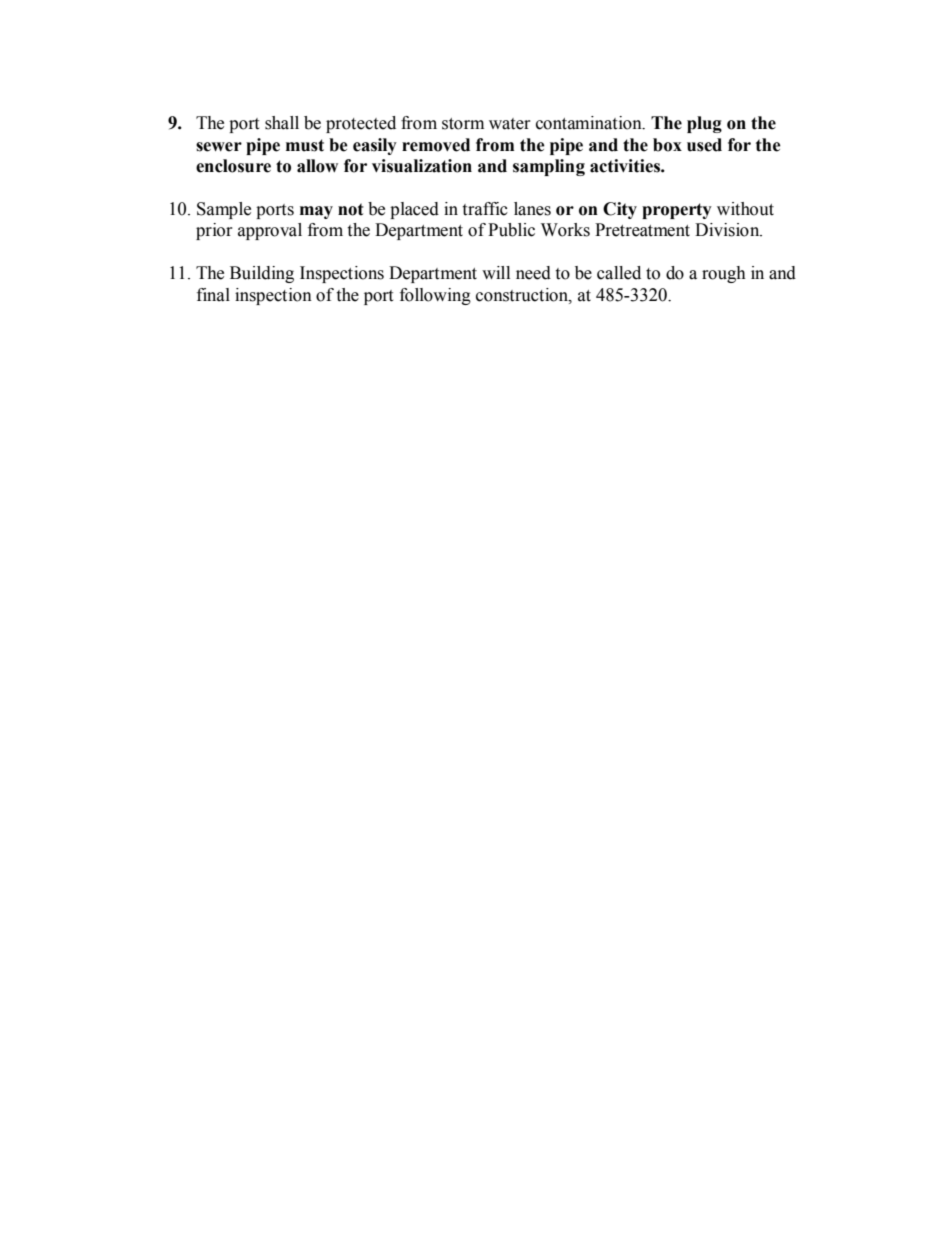  What do you see at coordinates (704, 124) in the screenshot?
I see `plug` at bounding box center [704, 124].
